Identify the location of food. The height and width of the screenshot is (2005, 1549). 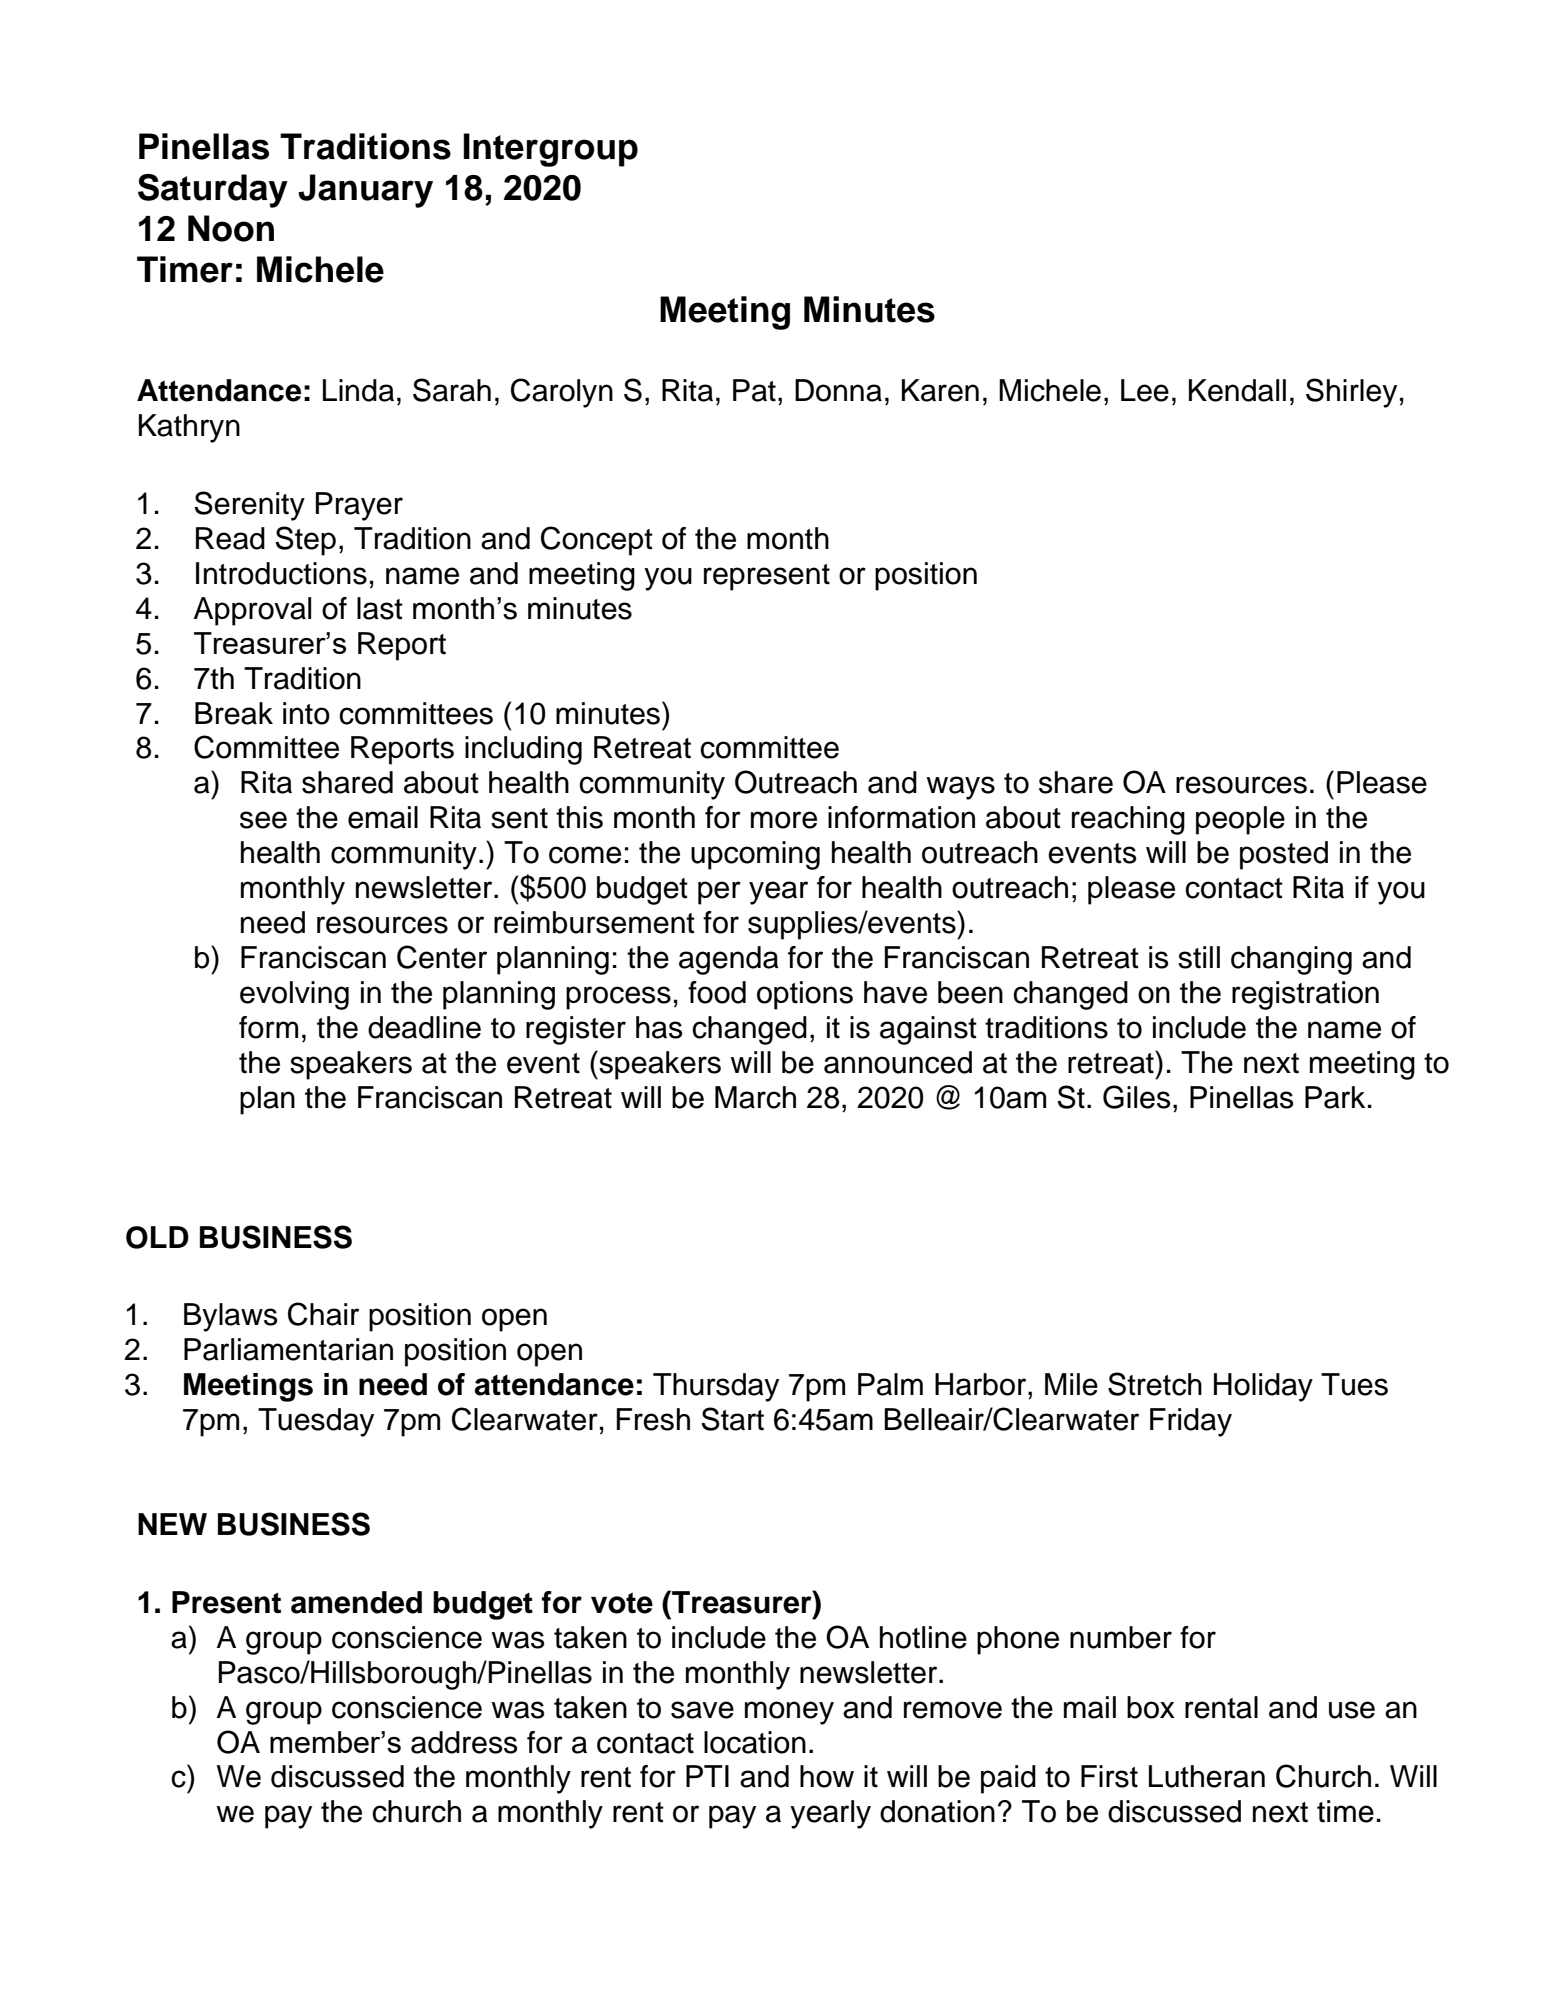
(717, 992).
